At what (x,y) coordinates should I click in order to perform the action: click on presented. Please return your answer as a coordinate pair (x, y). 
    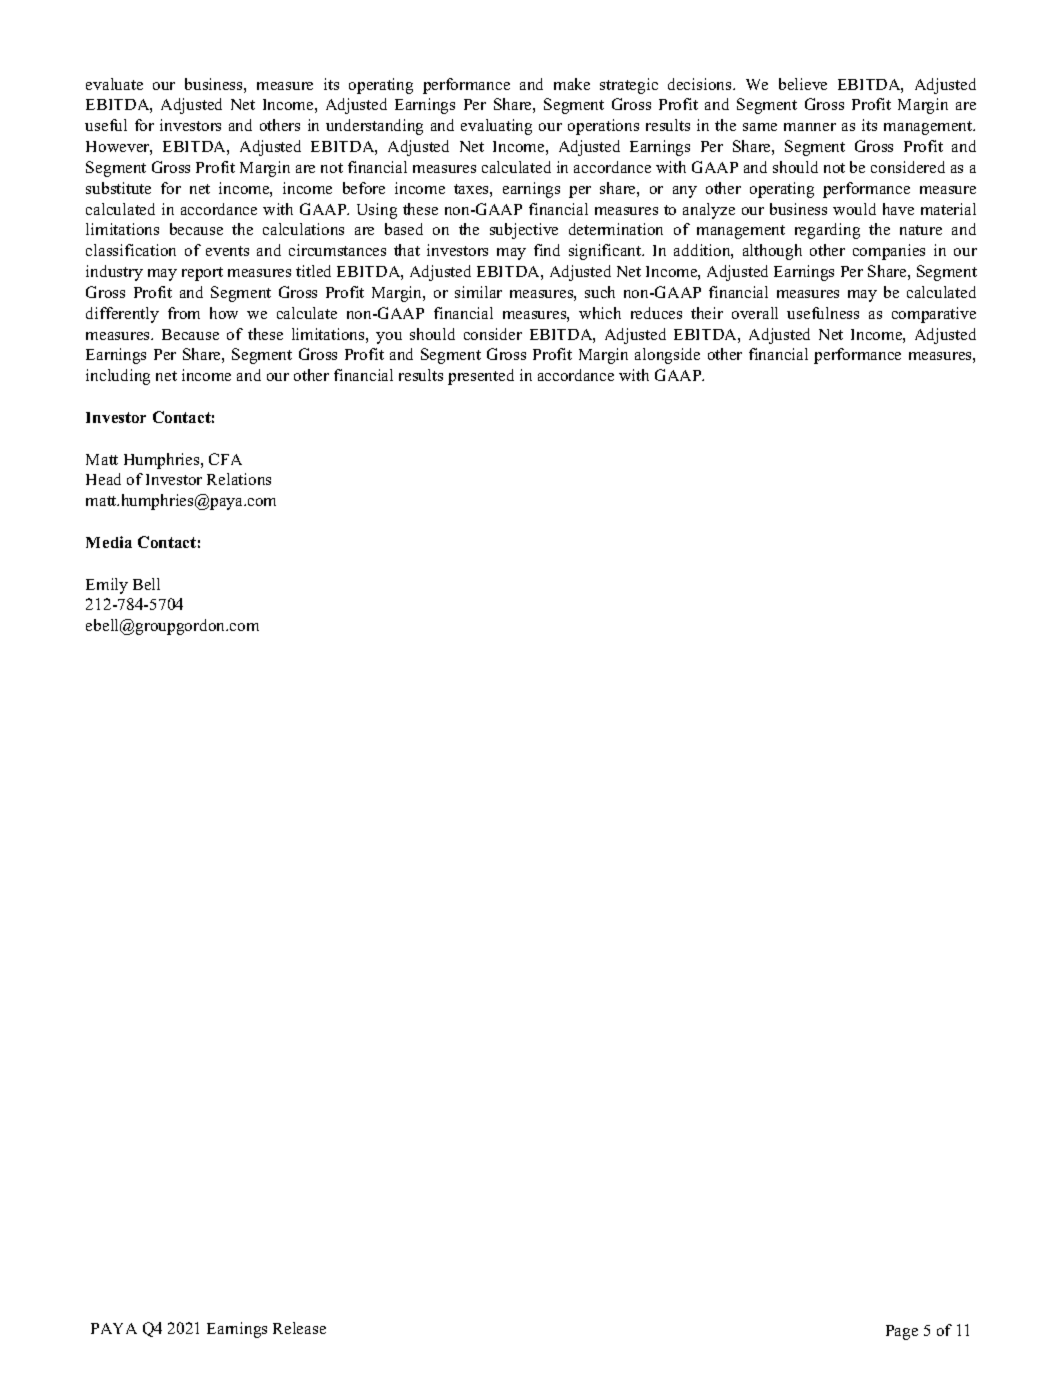
    Looking at the image, I should click on (481, 377).
